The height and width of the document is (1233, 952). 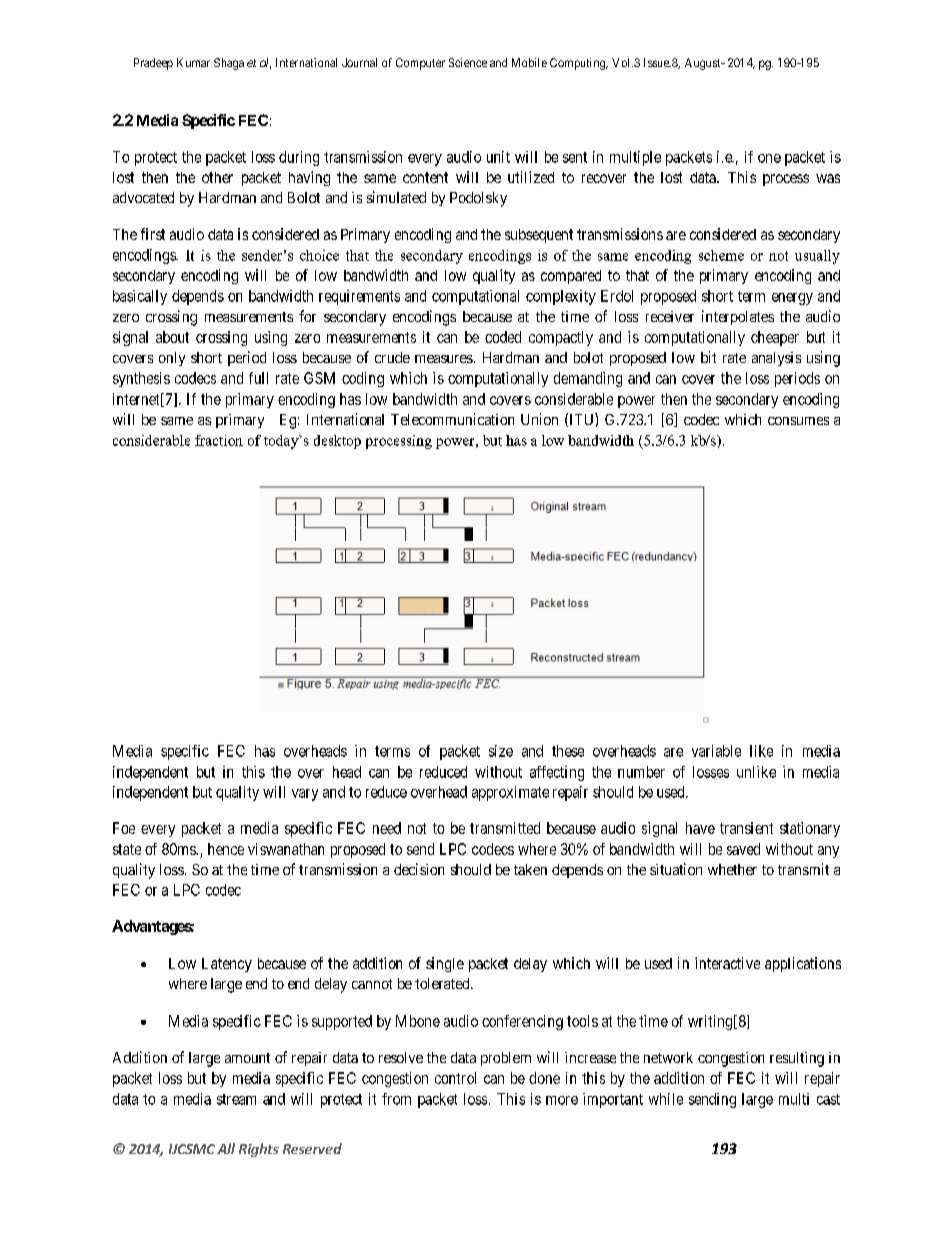 I want to click on Telecommunication, so click(x=452, y=419).
